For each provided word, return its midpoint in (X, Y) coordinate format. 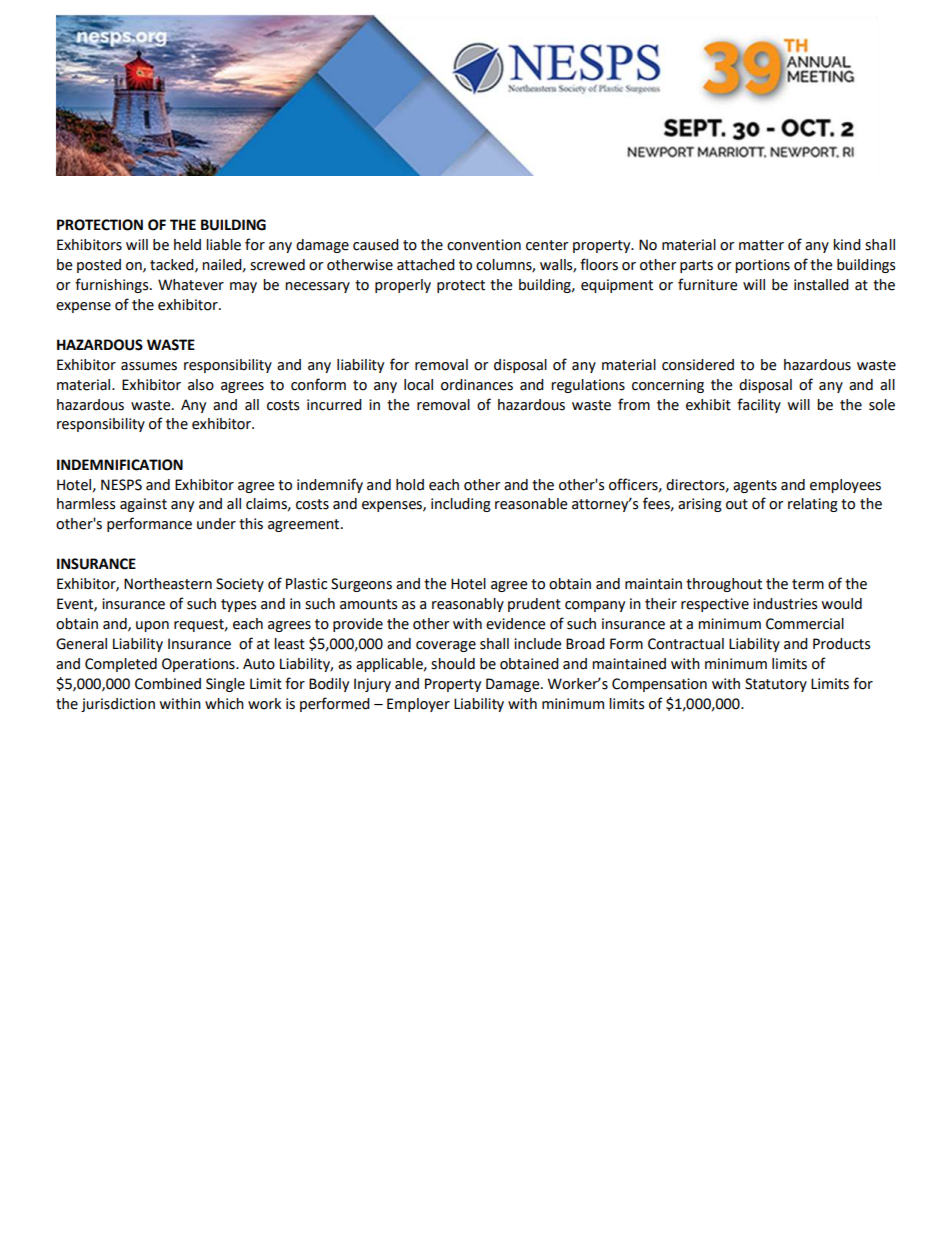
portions (762, 266)
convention (484, 245)
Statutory (776, 685)
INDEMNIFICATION (120, 465)
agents (755, 486)
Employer (418, 705)
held (187, 245)
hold (410, 485)
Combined (168, 684)
